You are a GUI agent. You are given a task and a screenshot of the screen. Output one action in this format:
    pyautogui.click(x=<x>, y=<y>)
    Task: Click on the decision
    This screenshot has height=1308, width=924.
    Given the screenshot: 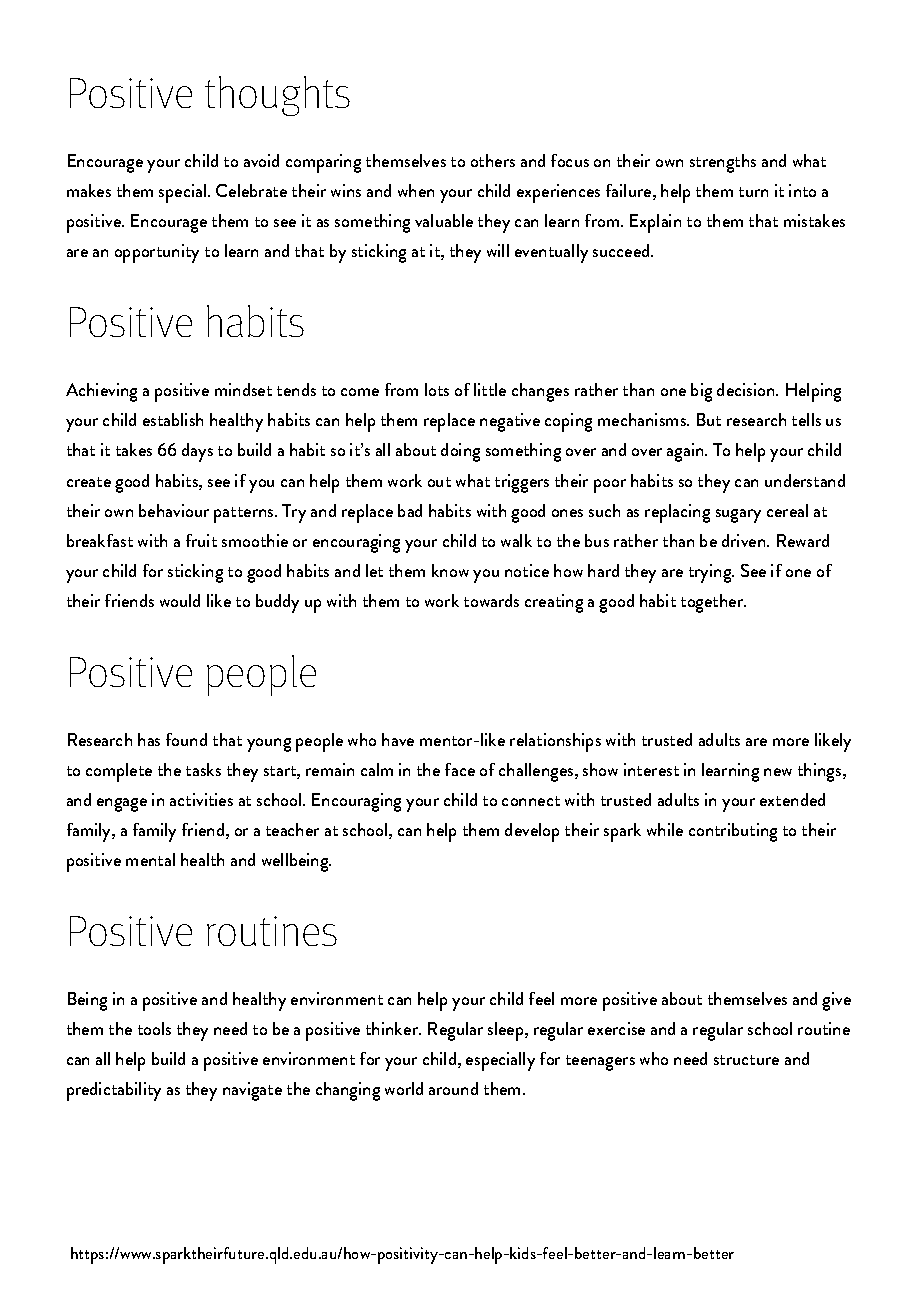 What is the action you would take?
    pyautogui.click(x=747, y=389)
